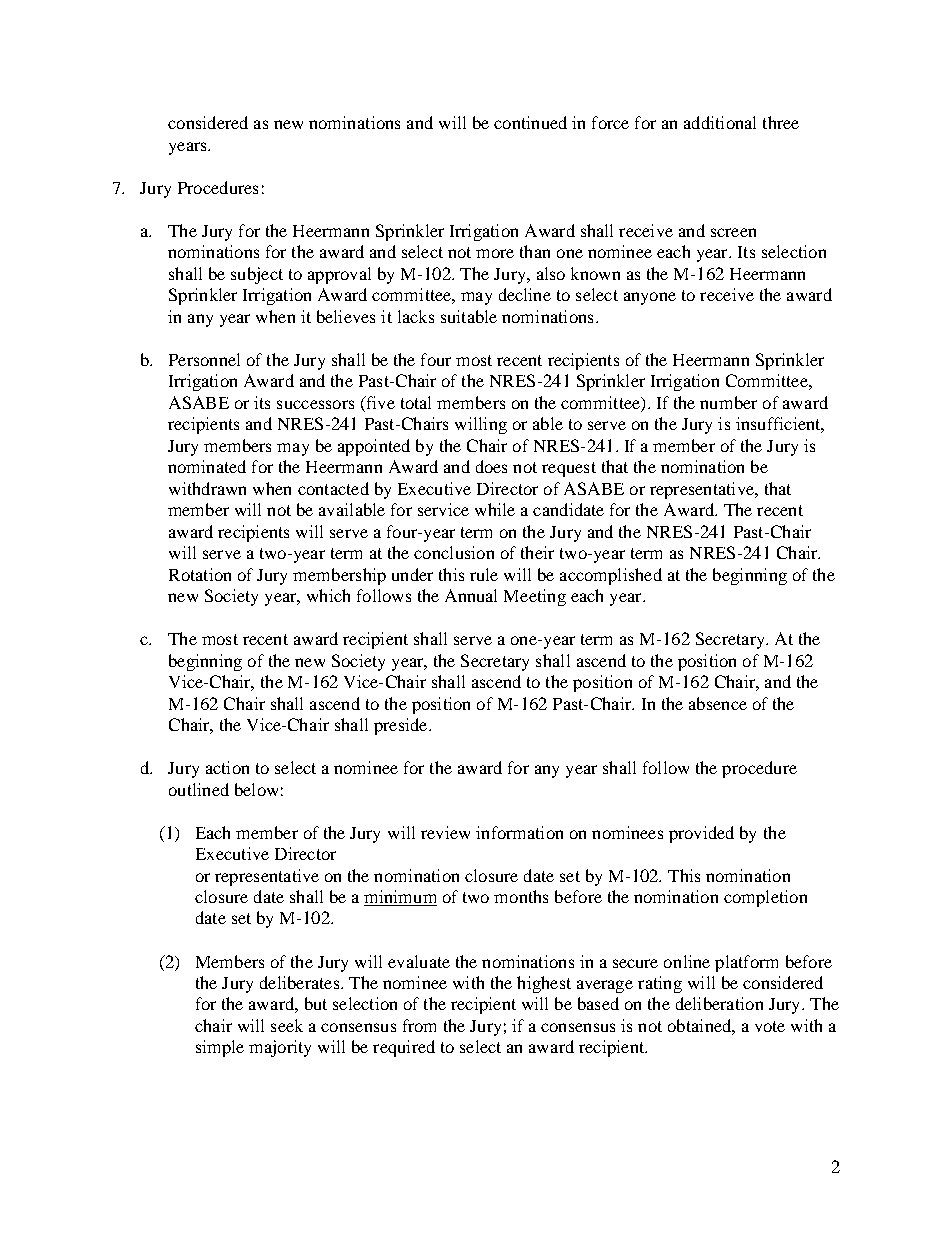 The height and width of the screenshot is (1233, 952). Describe the element at coordinates (328, 595) in the screenshot. I see `which` at that location.
